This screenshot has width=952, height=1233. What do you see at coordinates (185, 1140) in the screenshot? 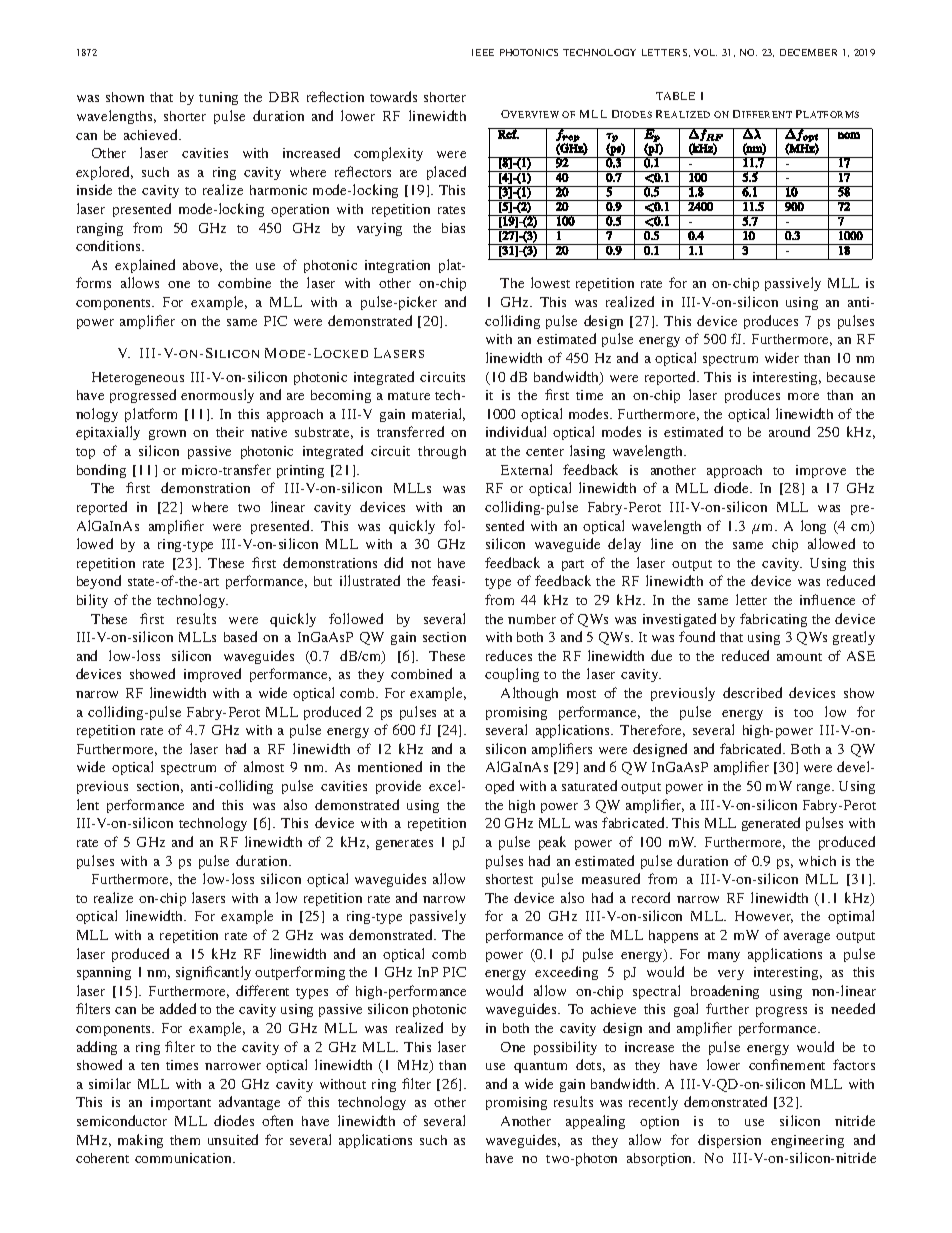
I see `them` at bounding box center [185, 1140].
